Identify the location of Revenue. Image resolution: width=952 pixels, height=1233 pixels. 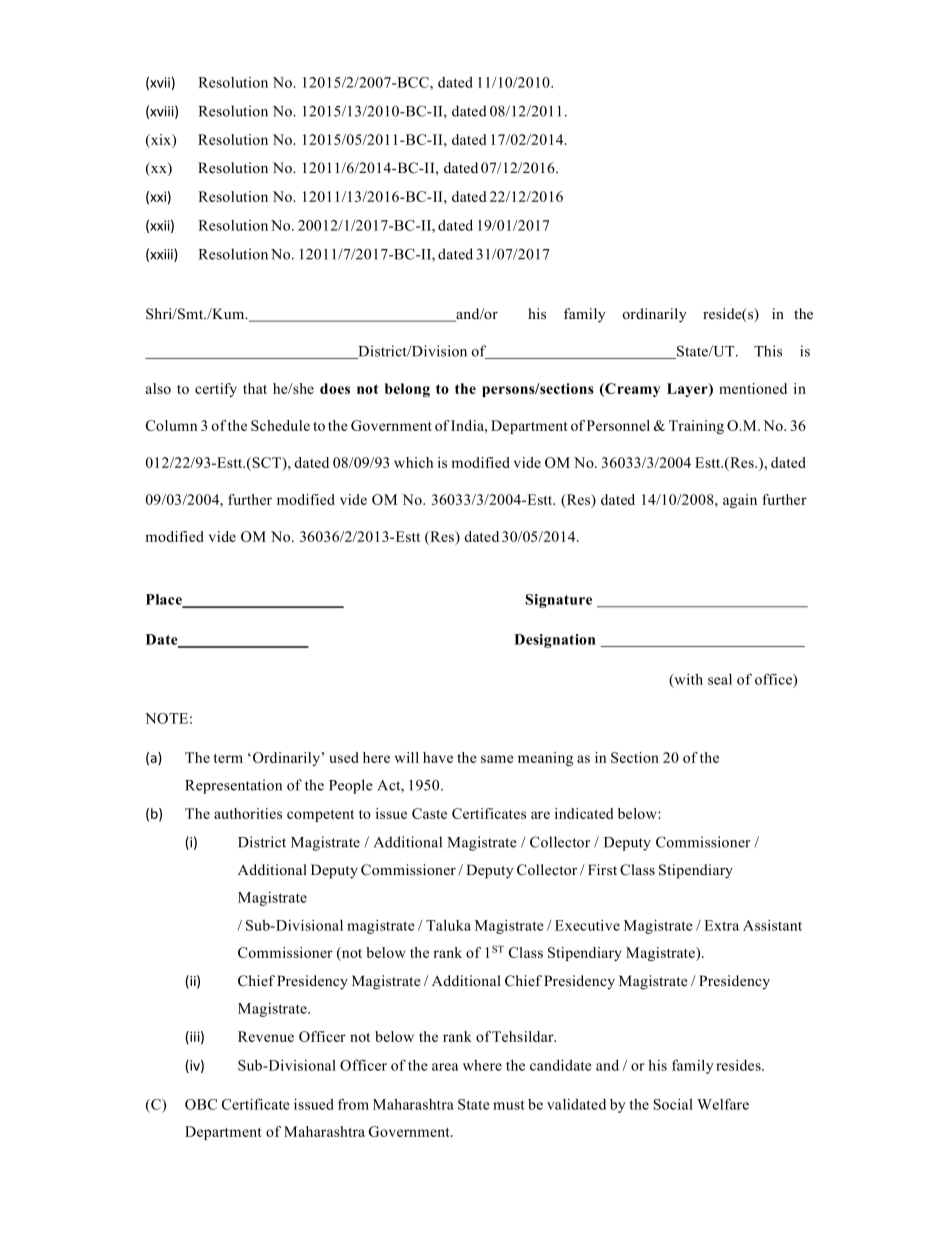
(266, 1036).
